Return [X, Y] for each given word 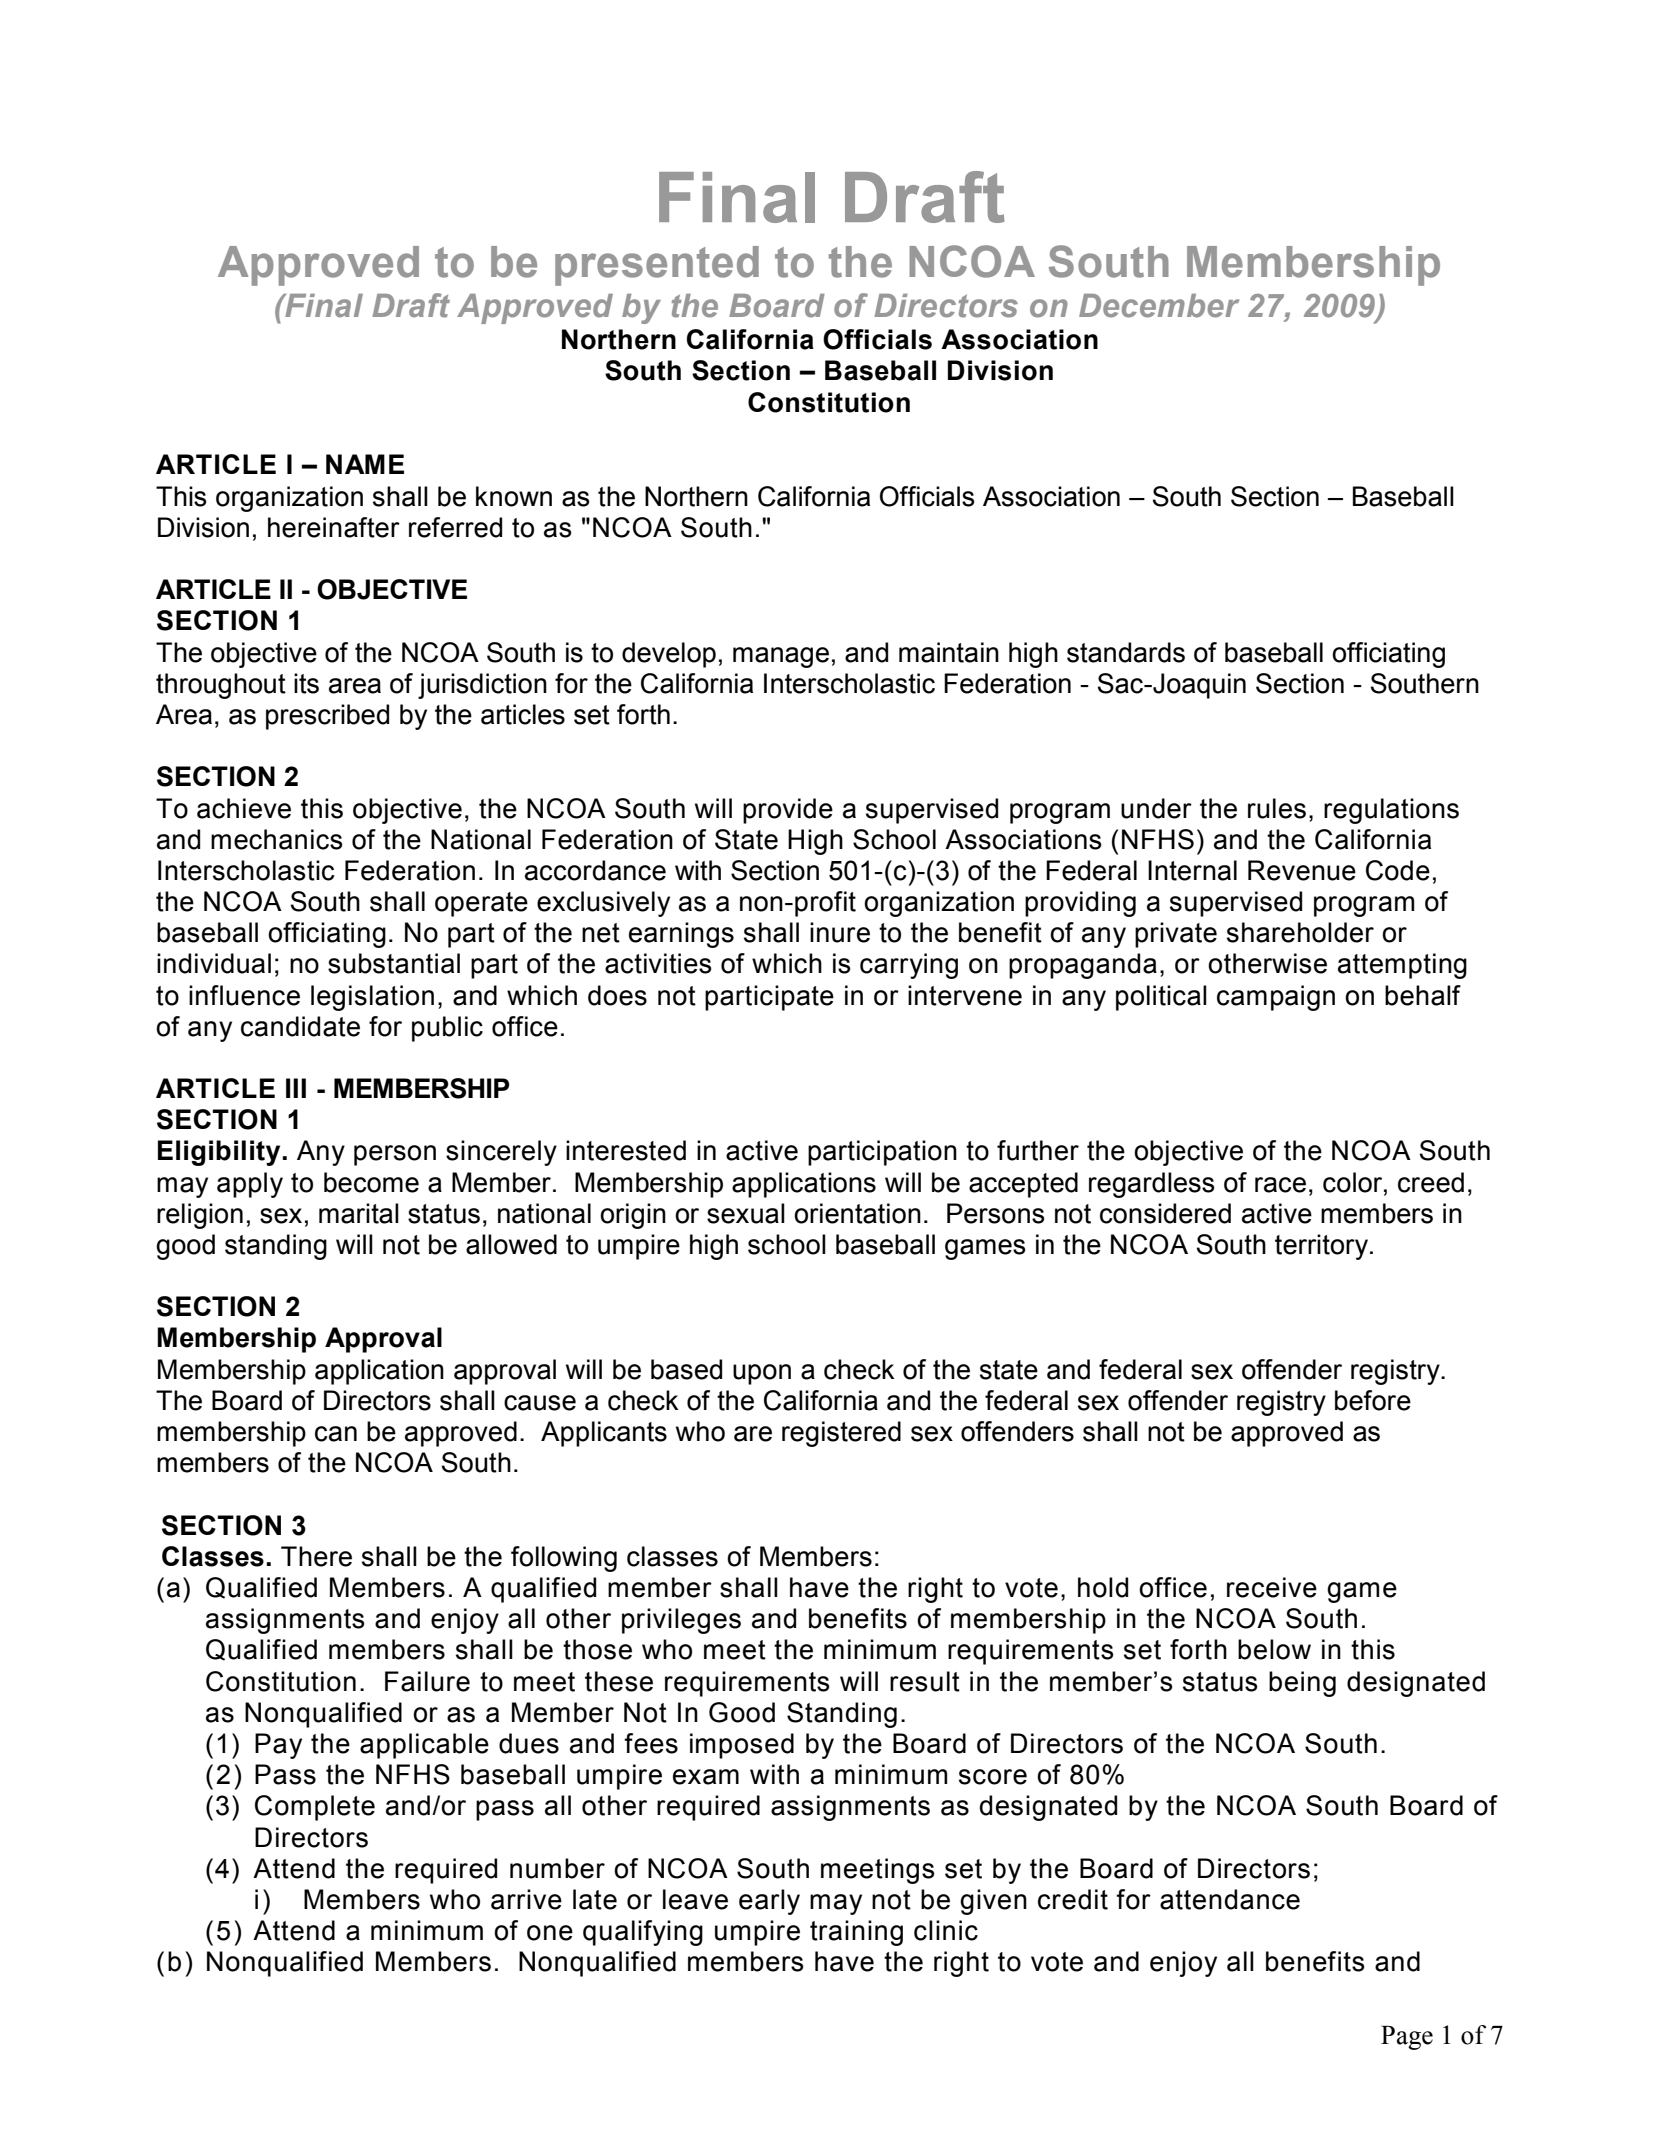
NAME [365, 464]
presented [657, 266]
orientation [857, 1213]
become [371, 1182]
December [1159, 306]
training [856, 1933]
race [1280, 1185]
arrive [526, 1899]
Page [1407, 2038]
